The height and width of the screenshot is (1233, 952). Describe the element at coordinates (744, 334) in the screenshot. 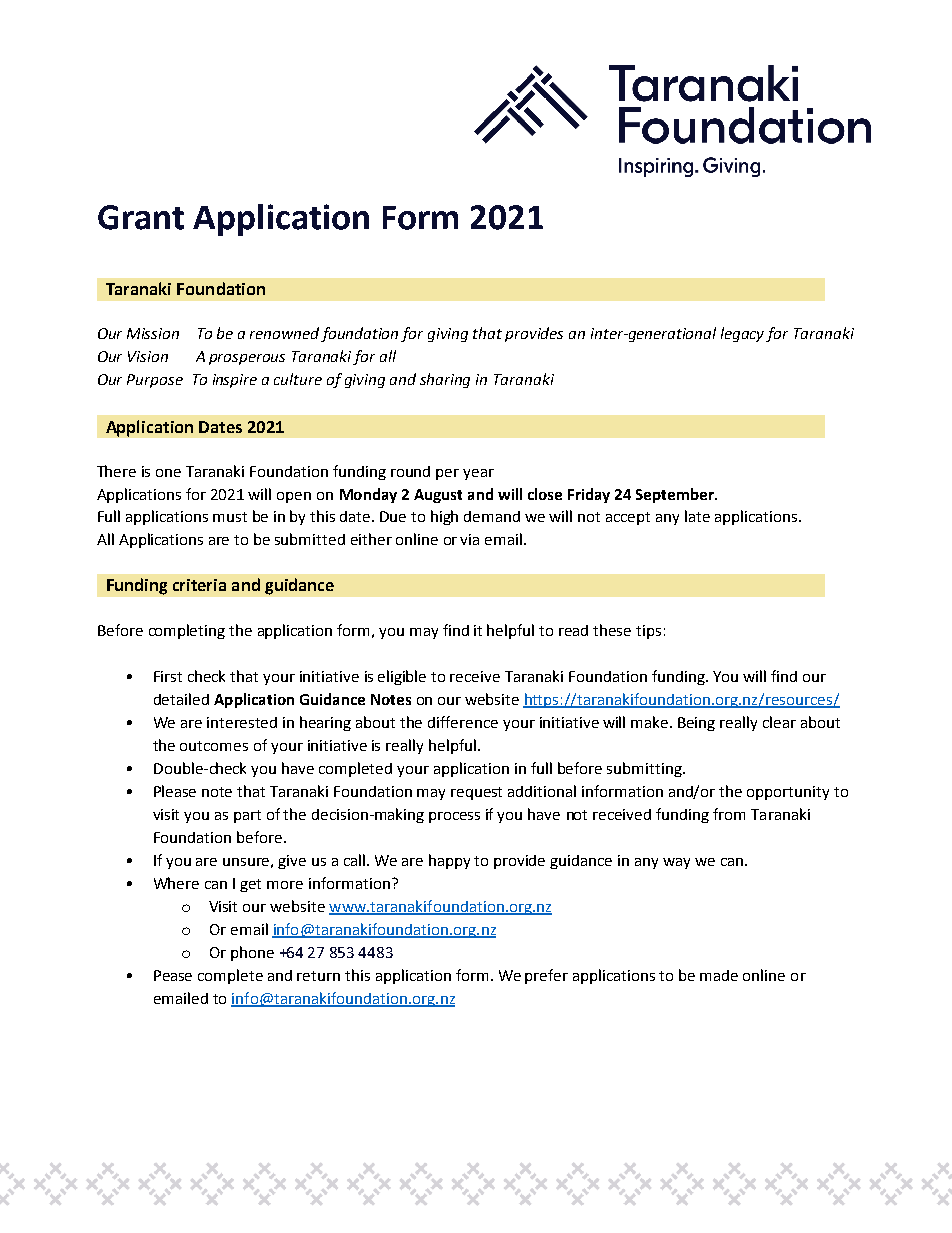

I see `legacy` at that location.
